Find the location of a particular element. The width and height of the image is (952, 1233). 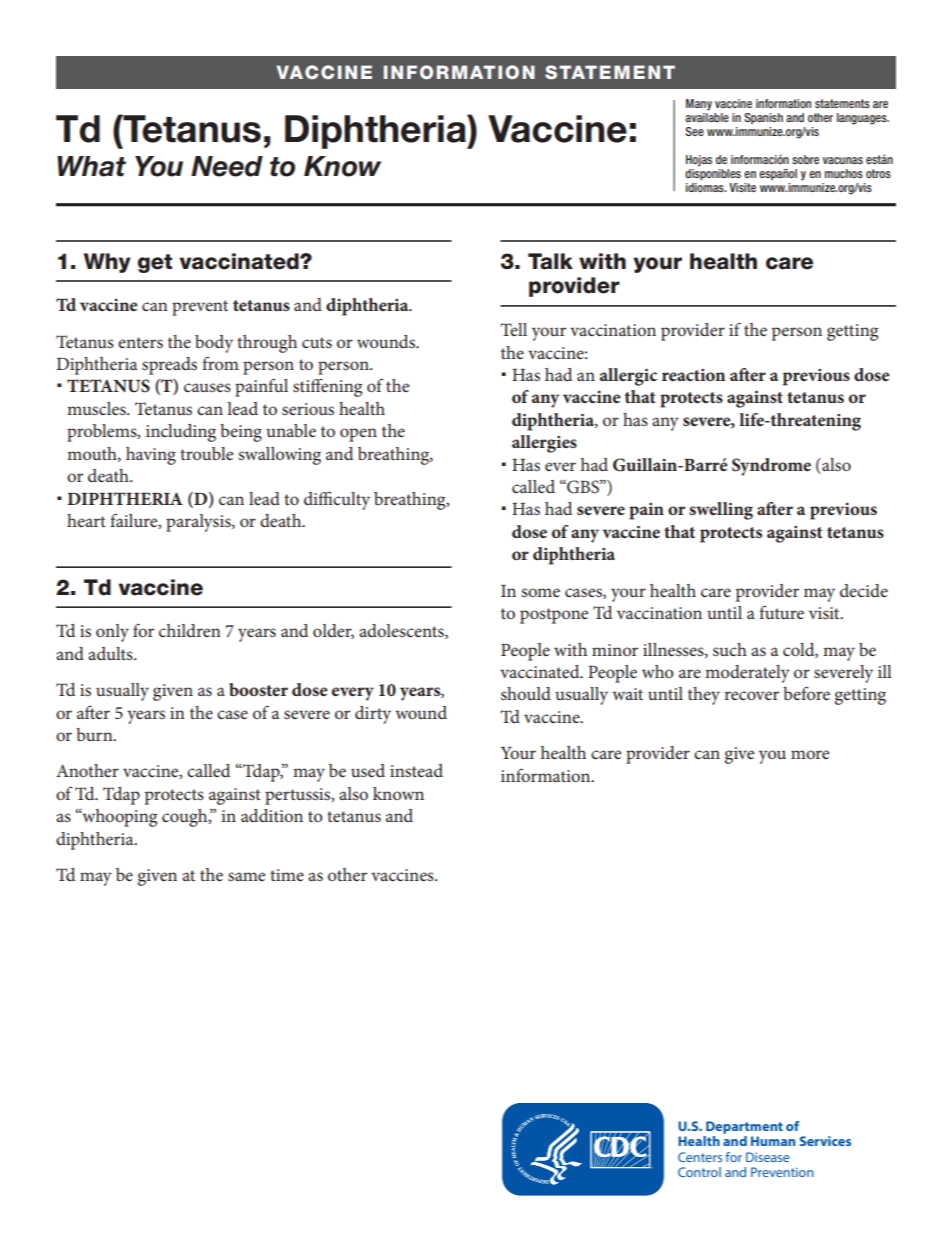

Talk is located at coordinates (550, 261).
